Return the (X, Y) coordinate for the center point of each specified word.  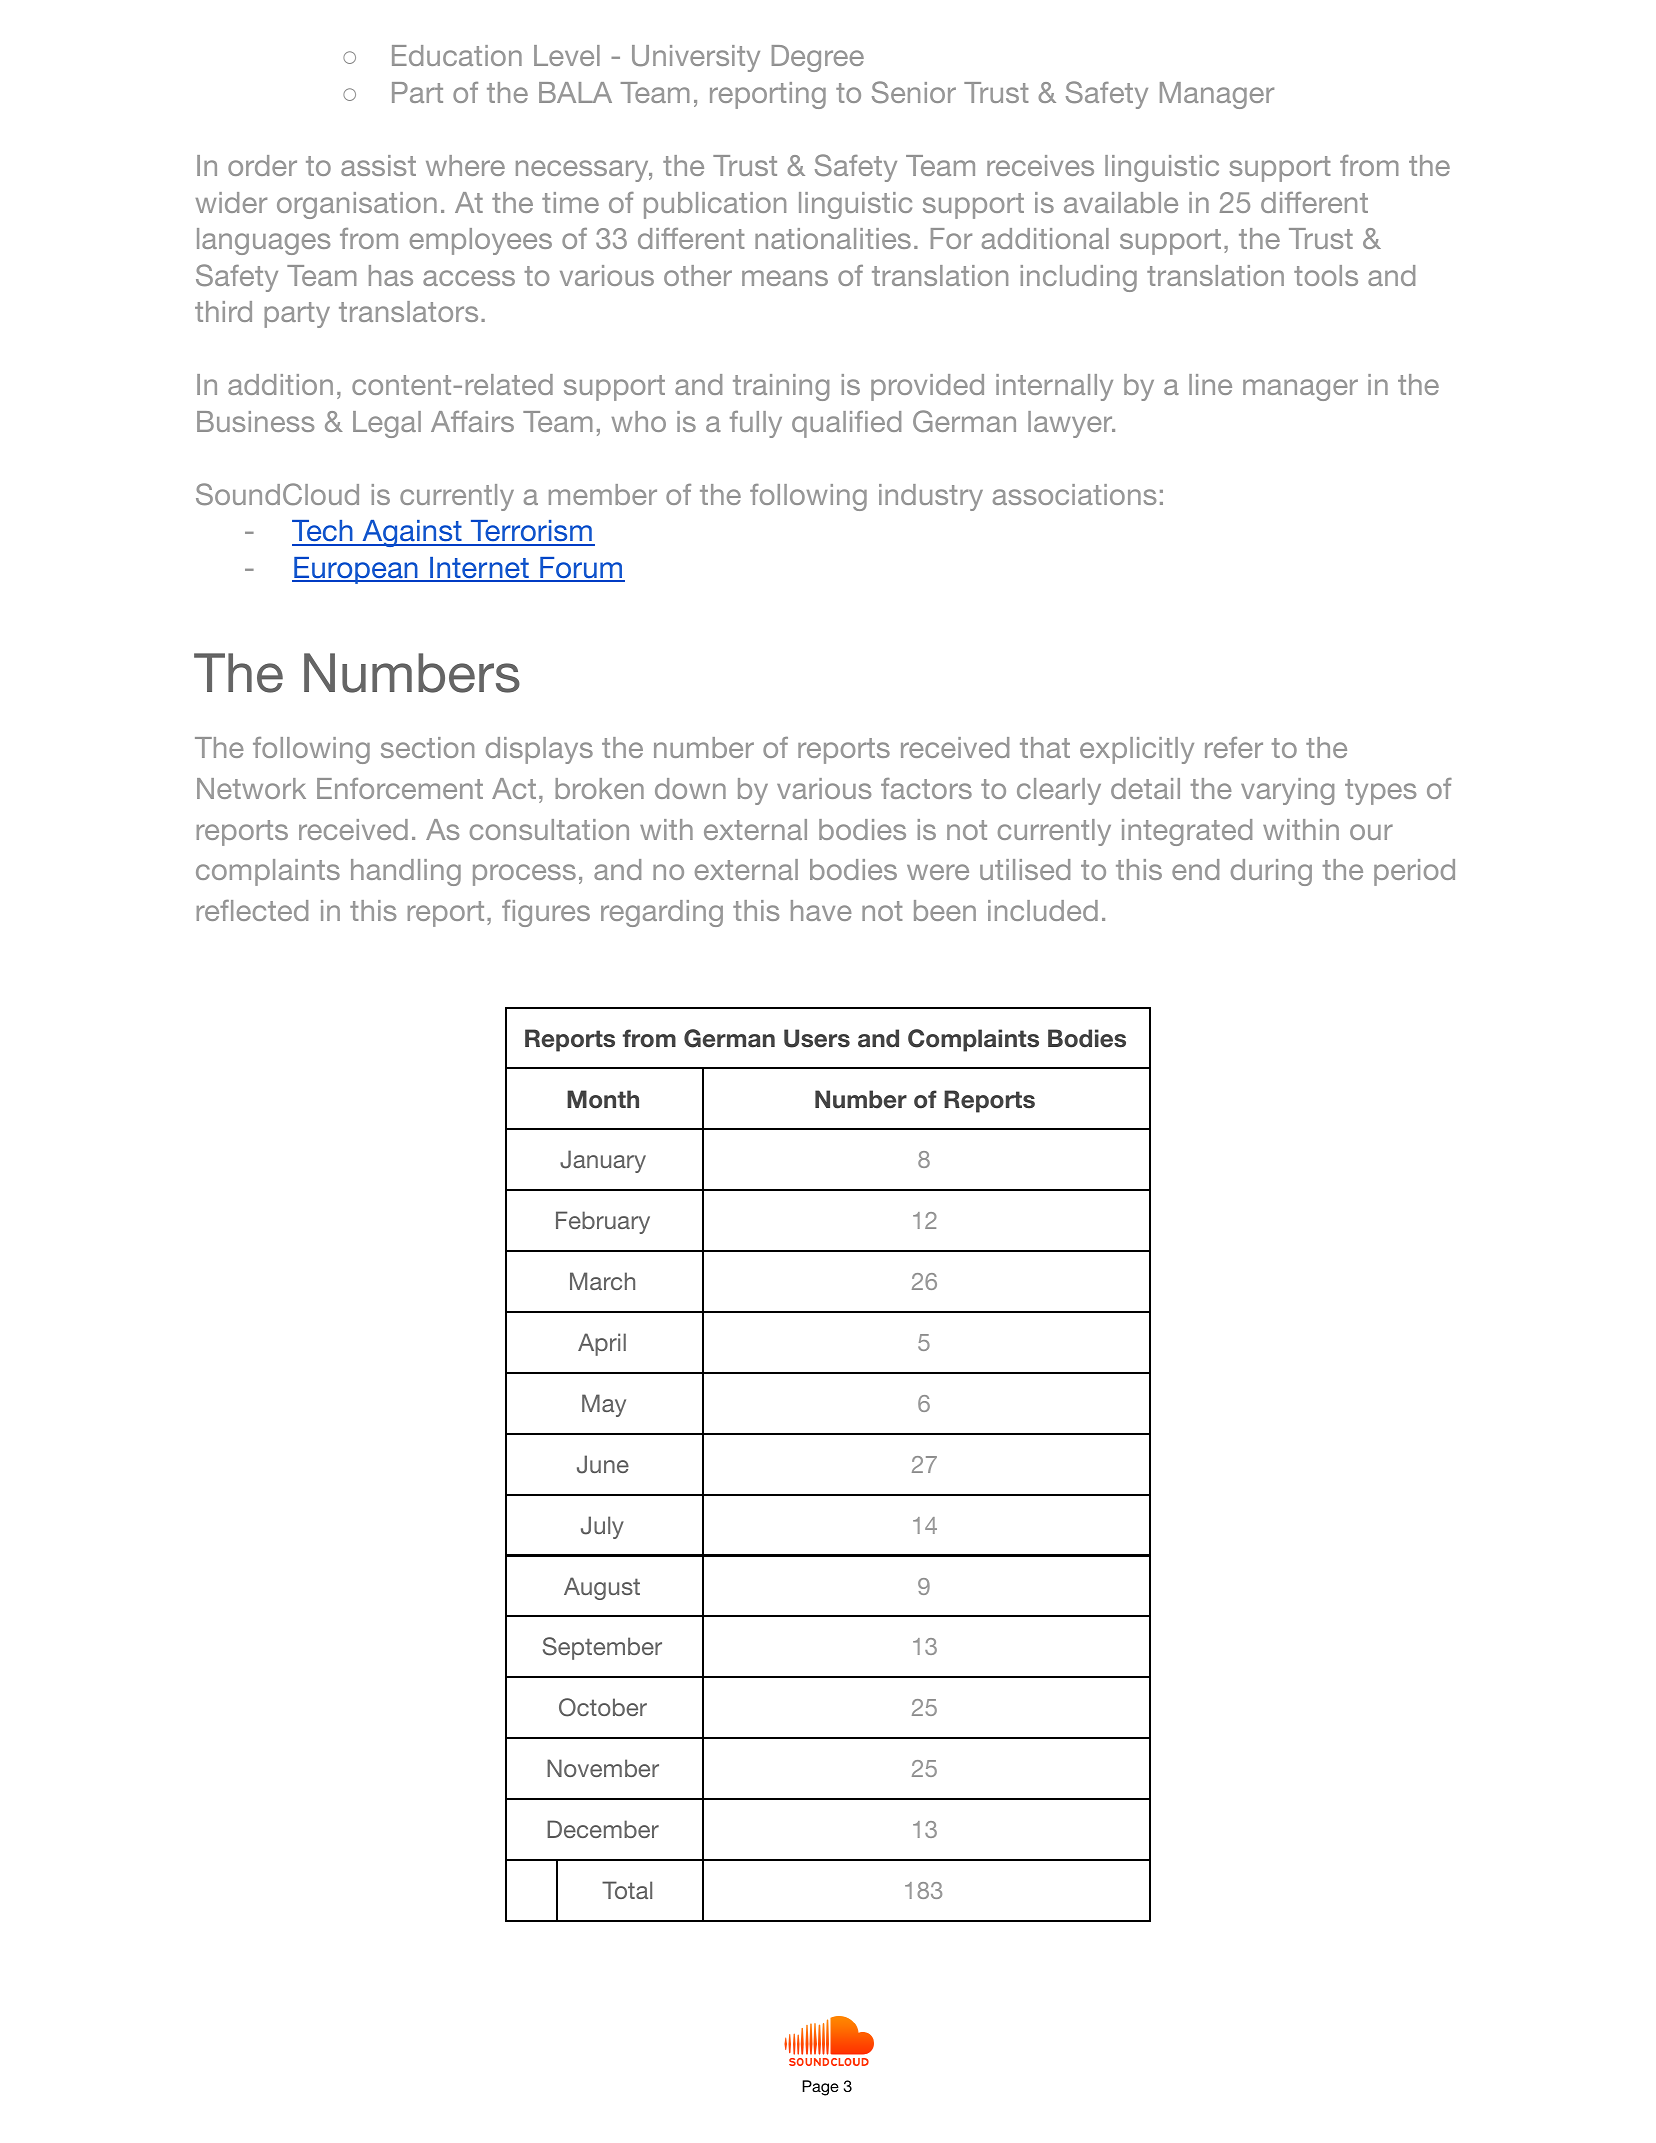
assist (378, 165)
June (603, 1464)
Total (627, 1890)
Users (817, 1038)
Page (820, 2088)
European (356, 570)
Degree (818, 58)
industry (931, 497)
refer (1234, 747)
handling (406, 872)
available (1121, 202)
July (602, 1527)
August (602, 1588)
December (603, 1829)
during (1271, 872)
